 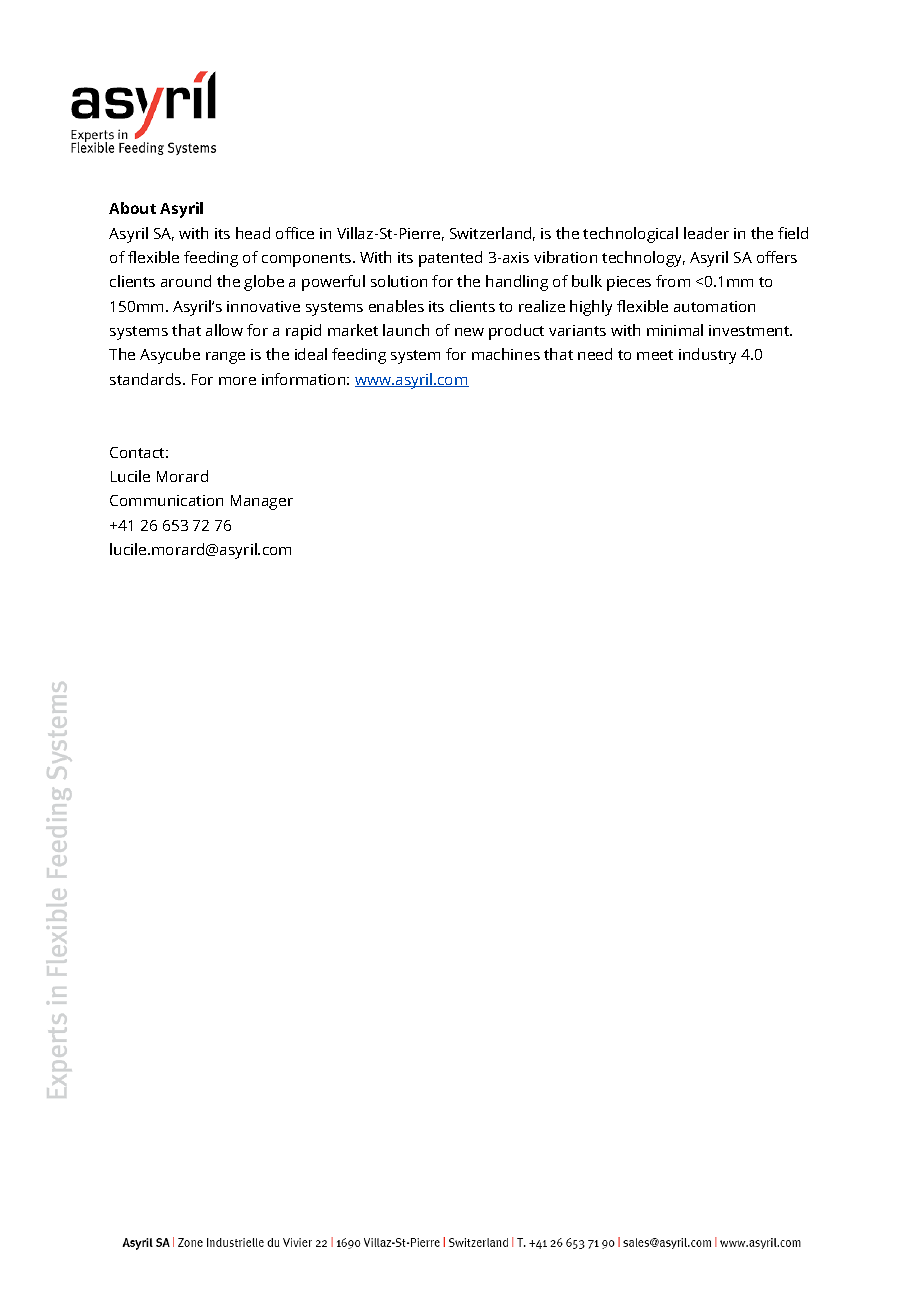 What do you see at coordinates (707, 356) in the screenshot?
I see `industry` at bounding box center [707, 356].
